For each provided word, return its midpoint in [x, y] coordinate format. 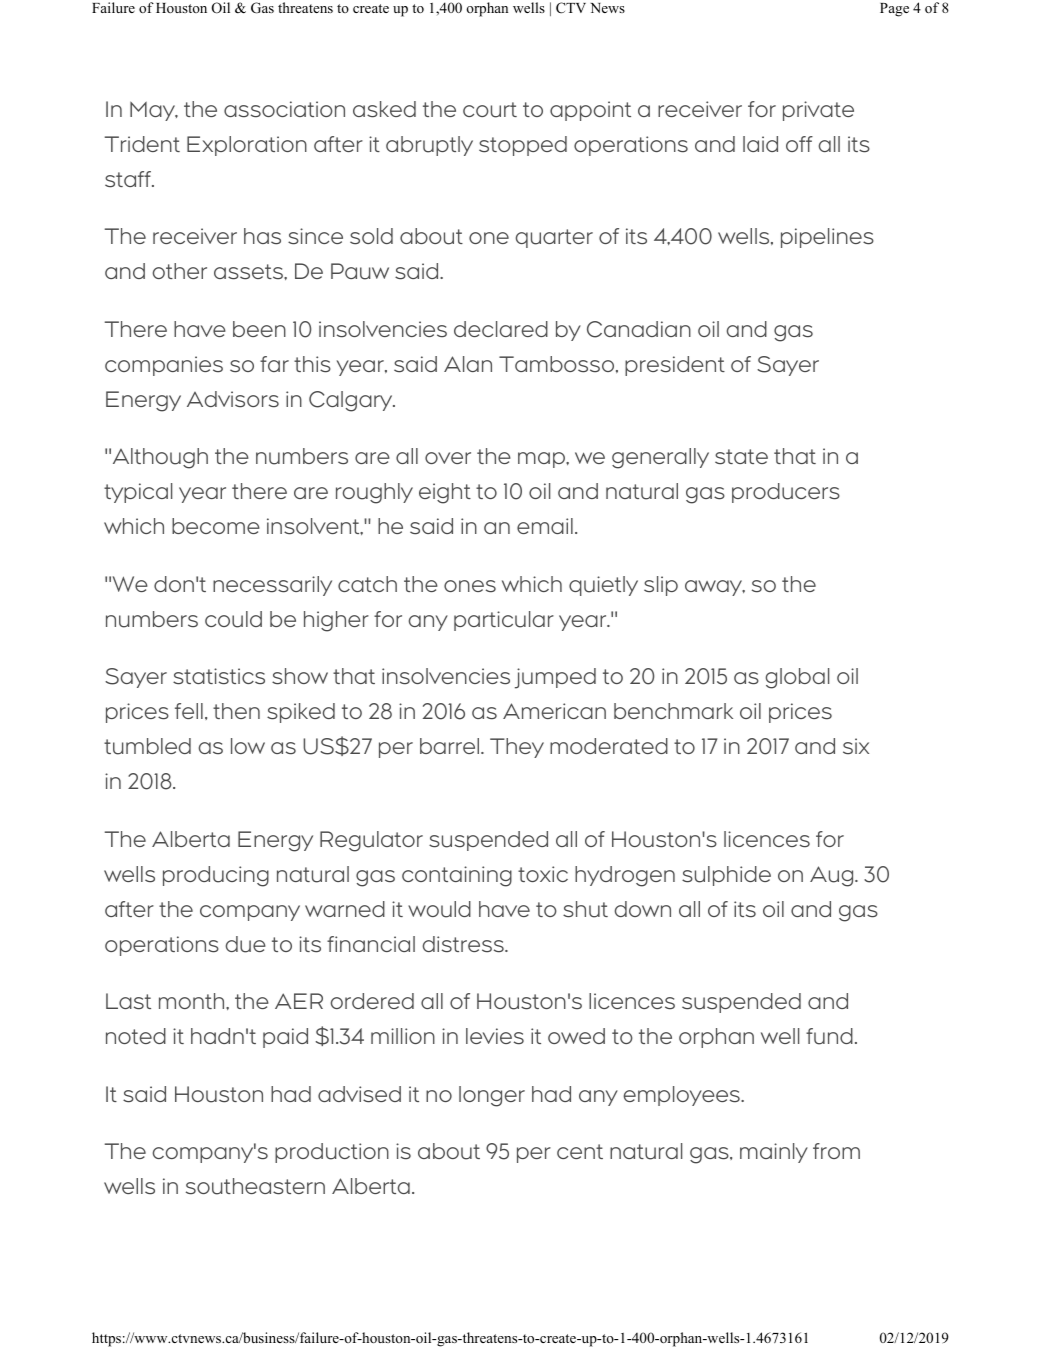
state [741, 457]
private [818, 111]
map [542, 460]
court [490, 110]
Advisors [233, 399]
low [248, 746]
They [517, 748]
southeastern [255, 1186]
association [284, 109]
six [856, 746]
